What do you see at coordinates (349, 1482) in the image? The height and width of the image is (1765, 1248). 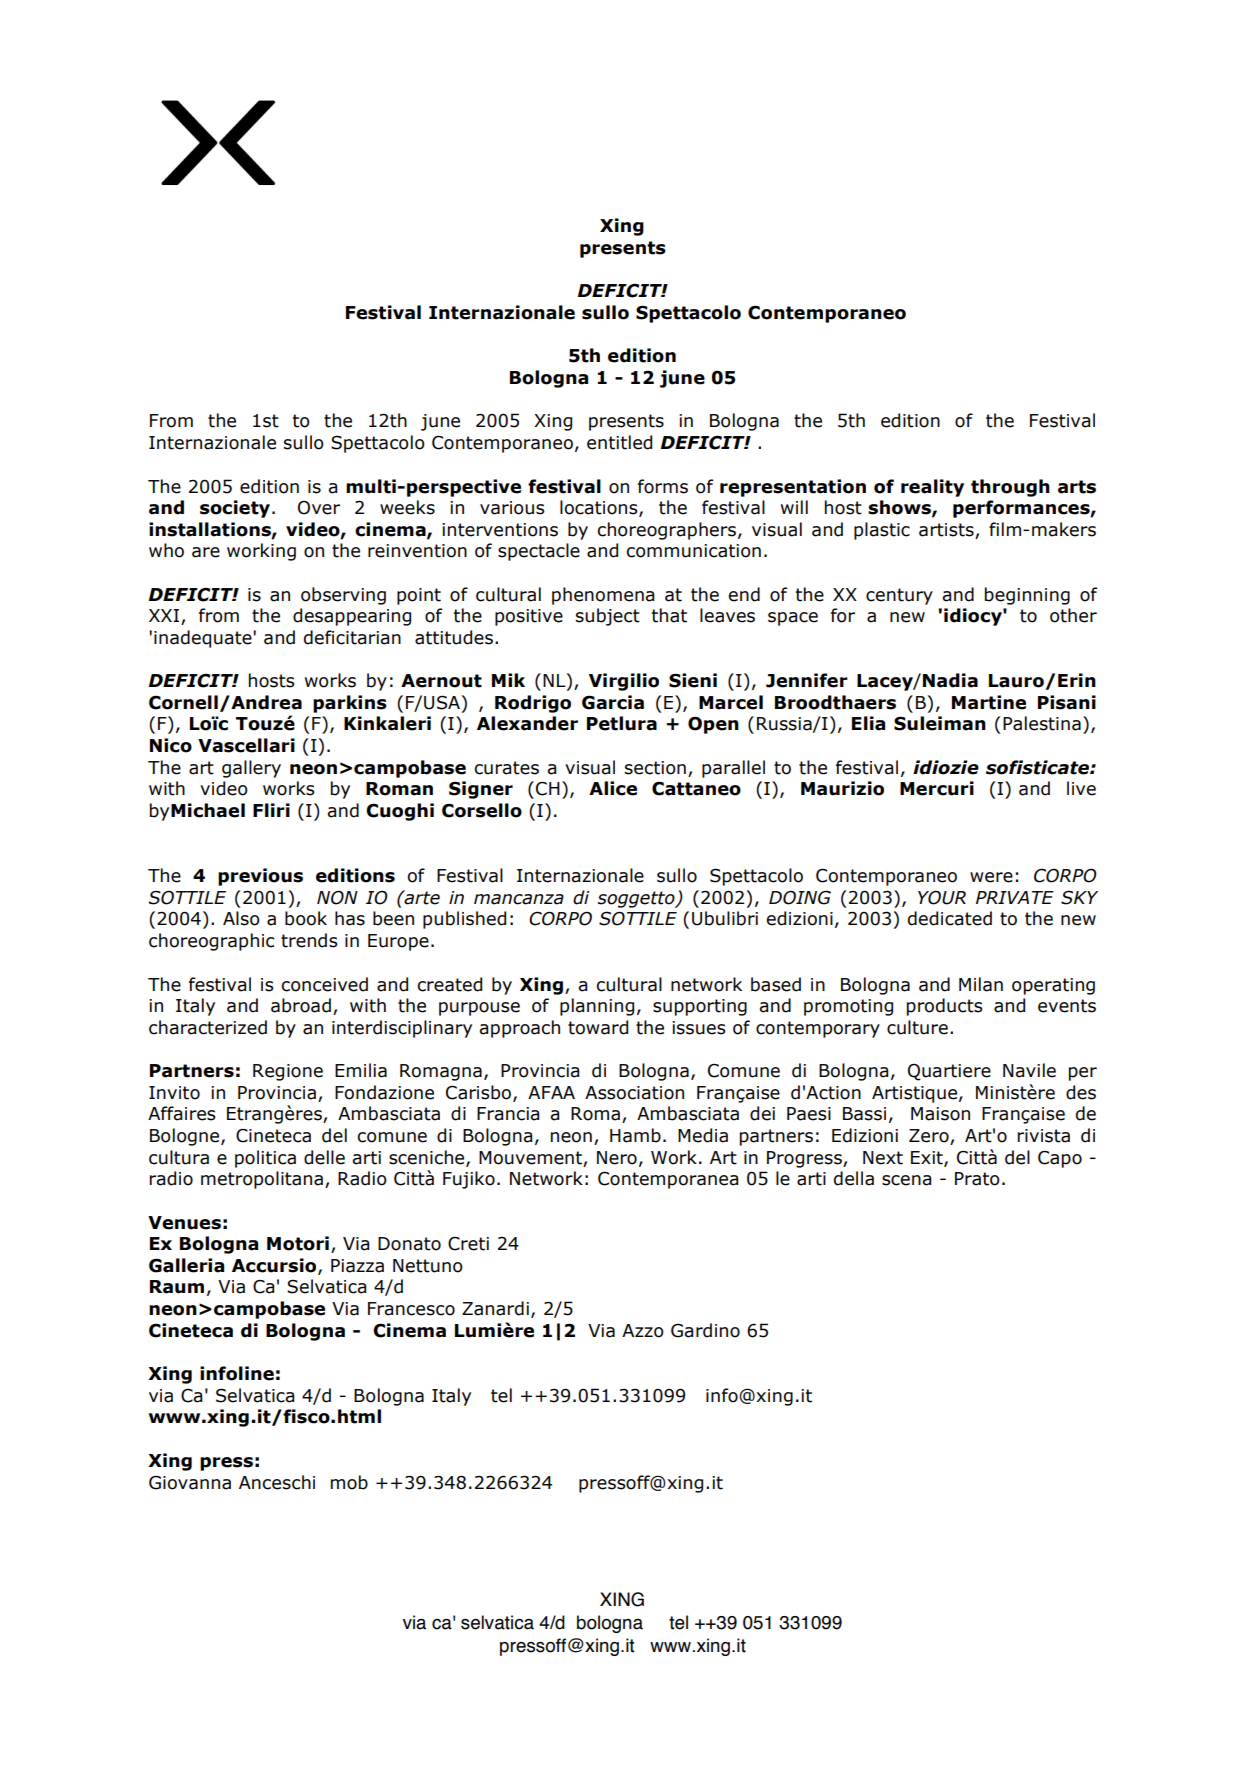 I see `mob` at bounding box center [349, 1482].
